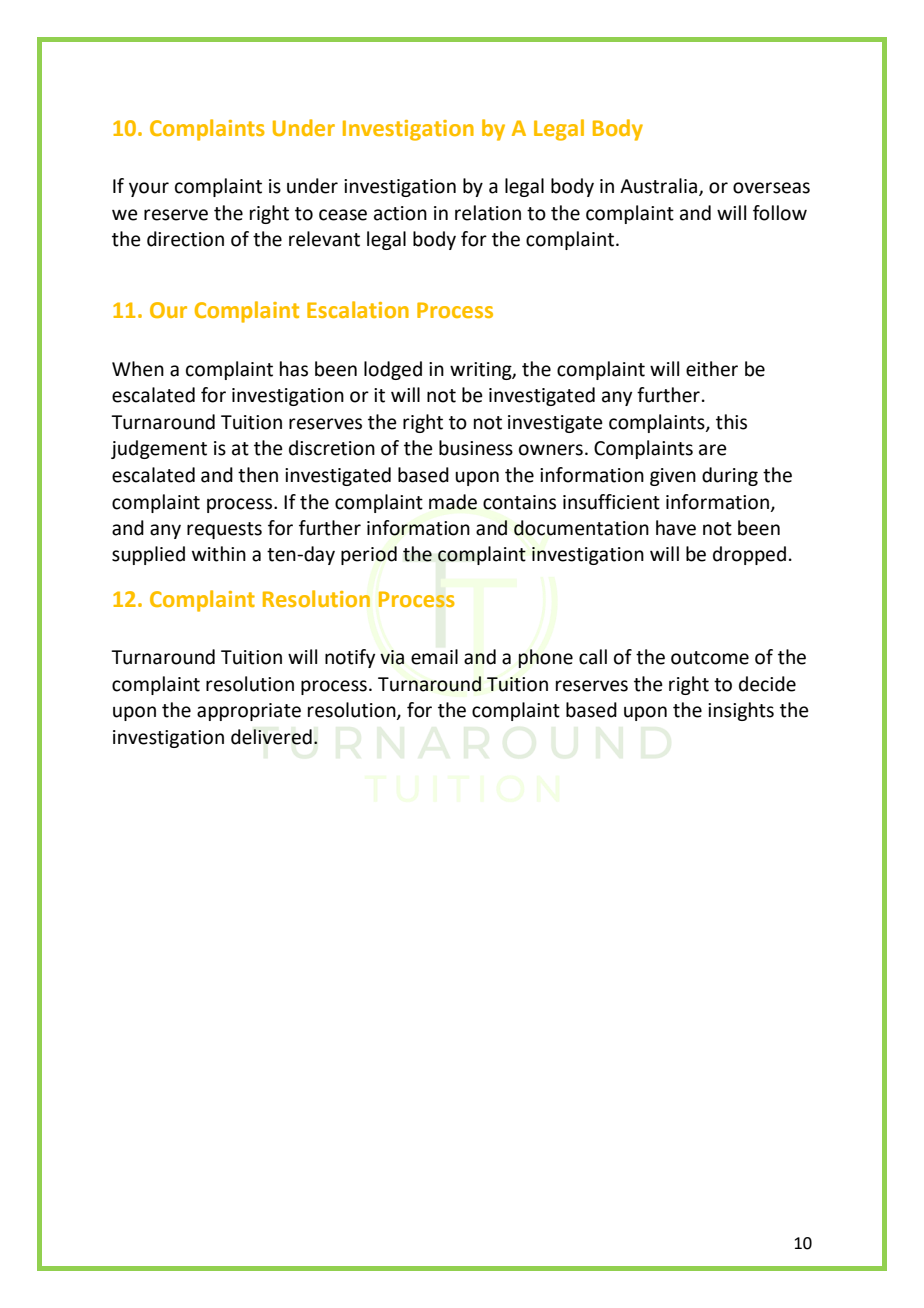 The width and height of the screenshot is (924, 1308). Describe the element at coordinates (149, 189) in the screenshot. I see `your` at that location.
